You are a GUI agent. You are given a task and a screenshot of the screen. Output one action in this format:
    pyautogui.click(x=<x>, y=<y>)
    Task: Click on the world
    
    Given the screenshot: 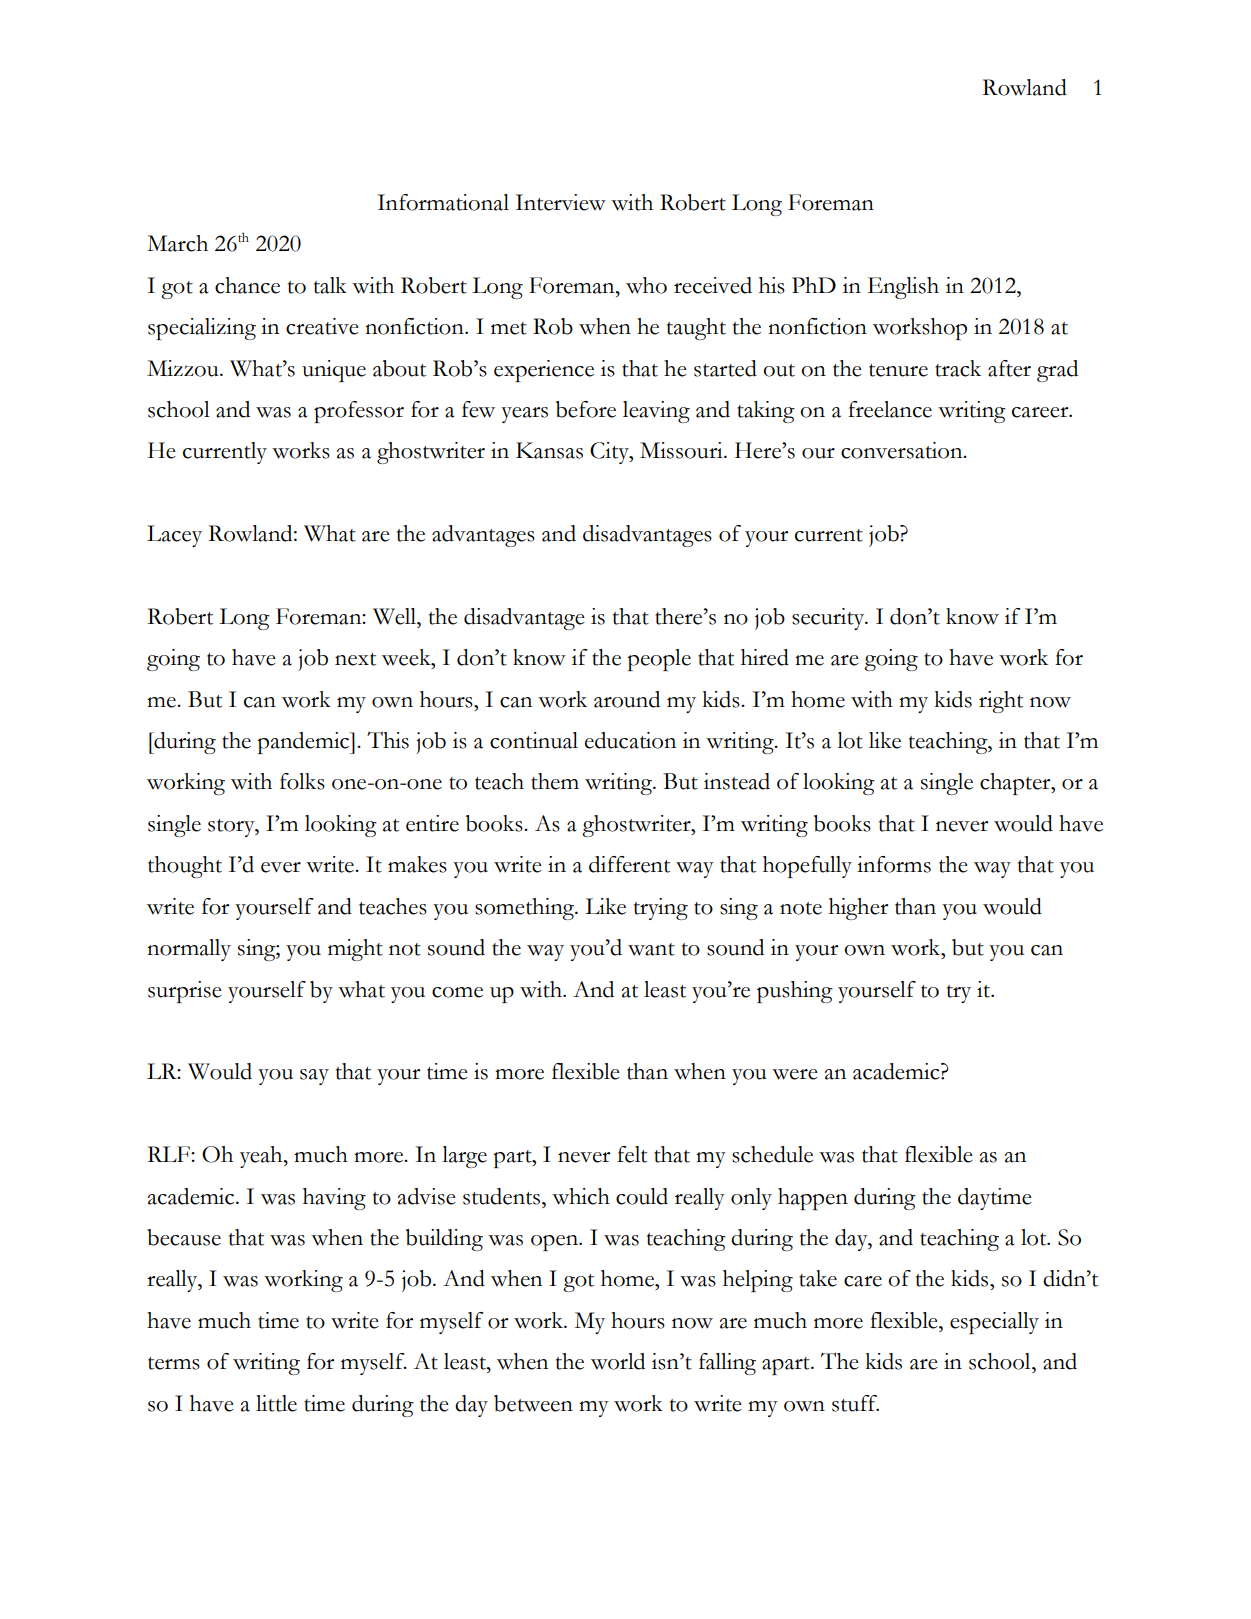 What is the action you would take?
    pyautogui.click(x=618, y=1361)
